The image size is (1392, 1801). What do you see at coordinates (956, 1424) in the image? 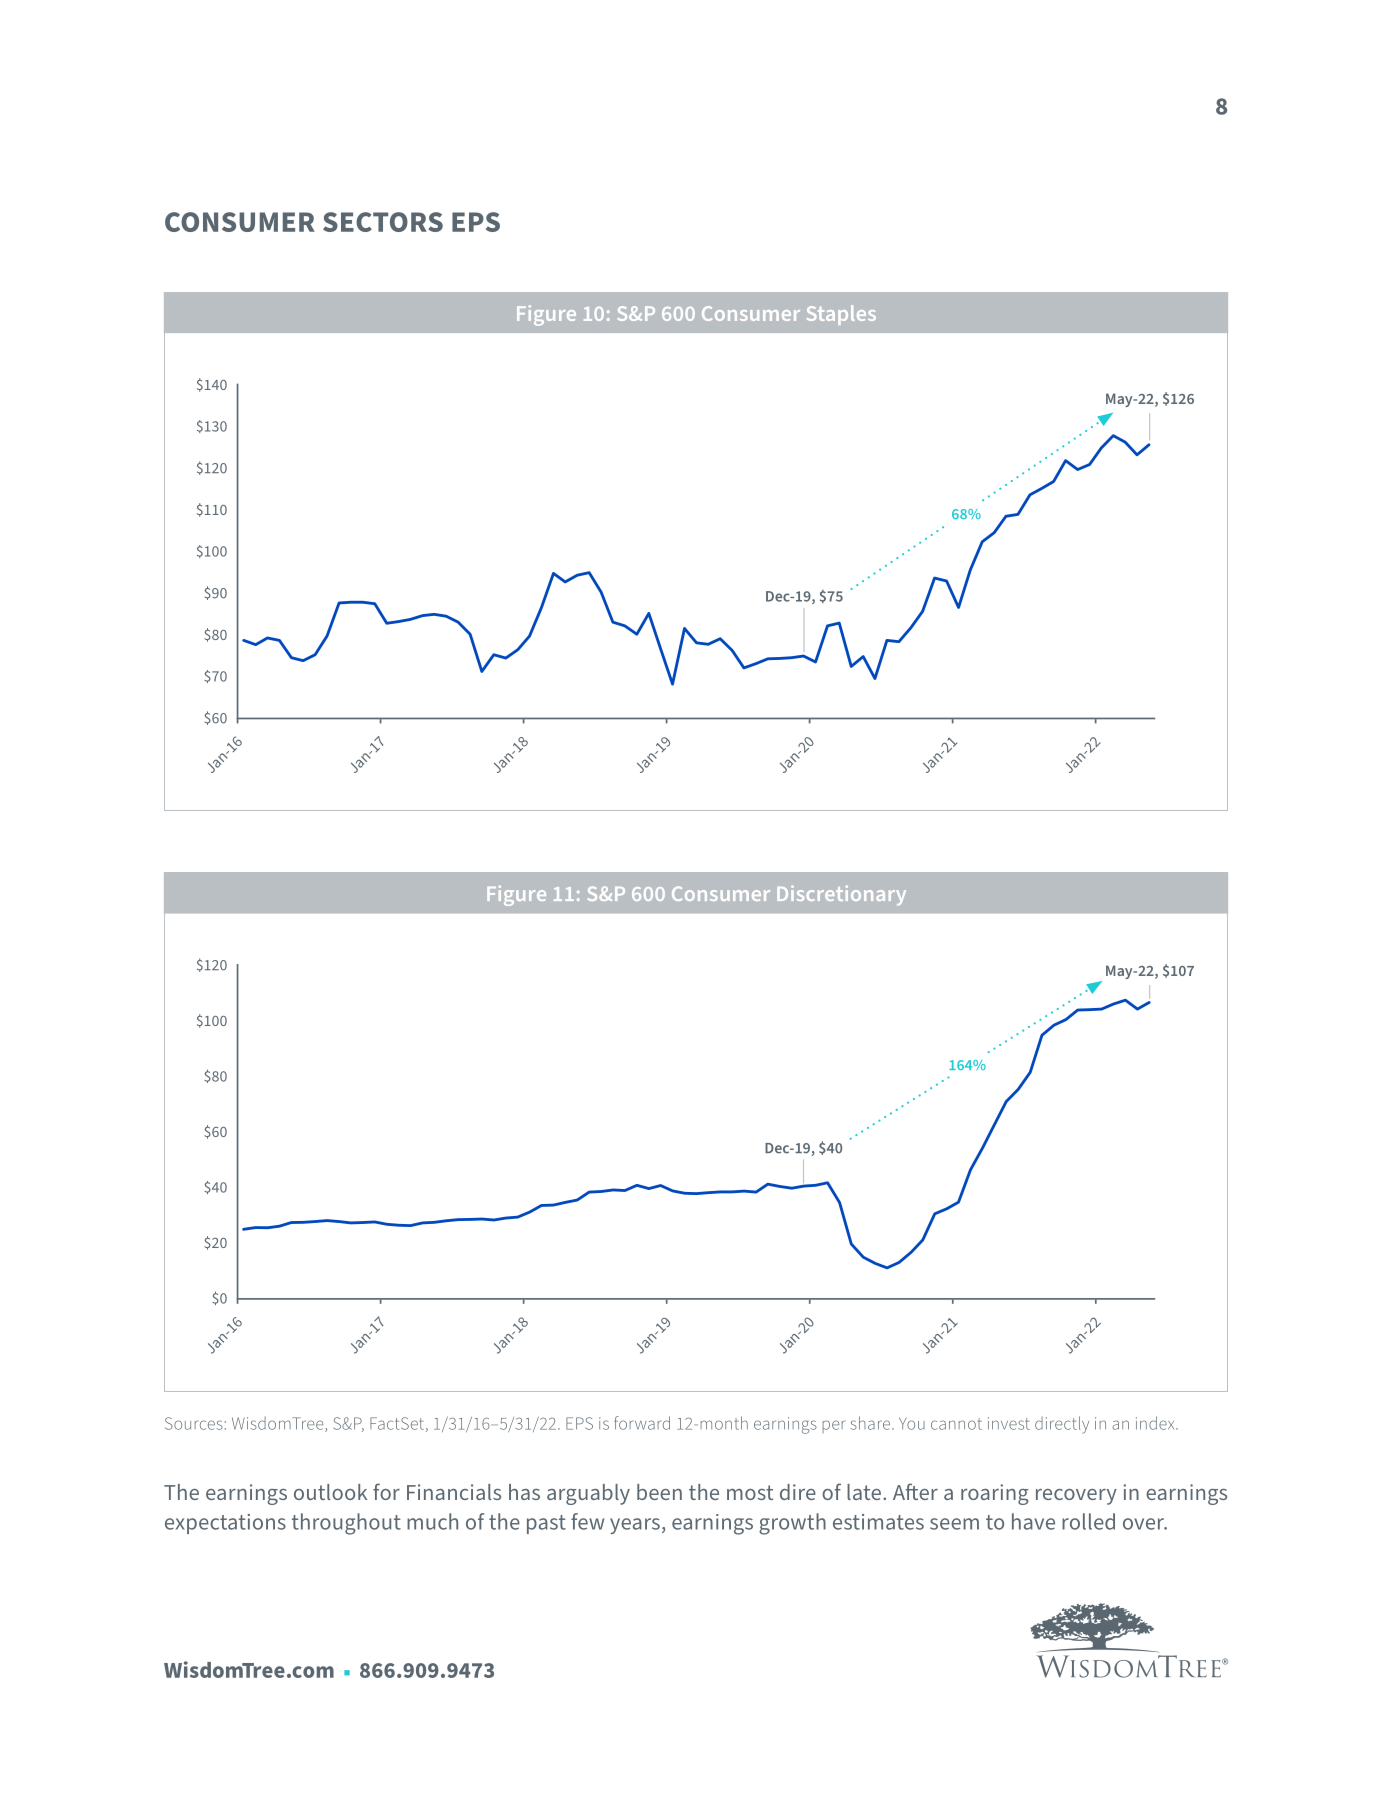
I see `cannot` at bounding box center [956, 1424].
